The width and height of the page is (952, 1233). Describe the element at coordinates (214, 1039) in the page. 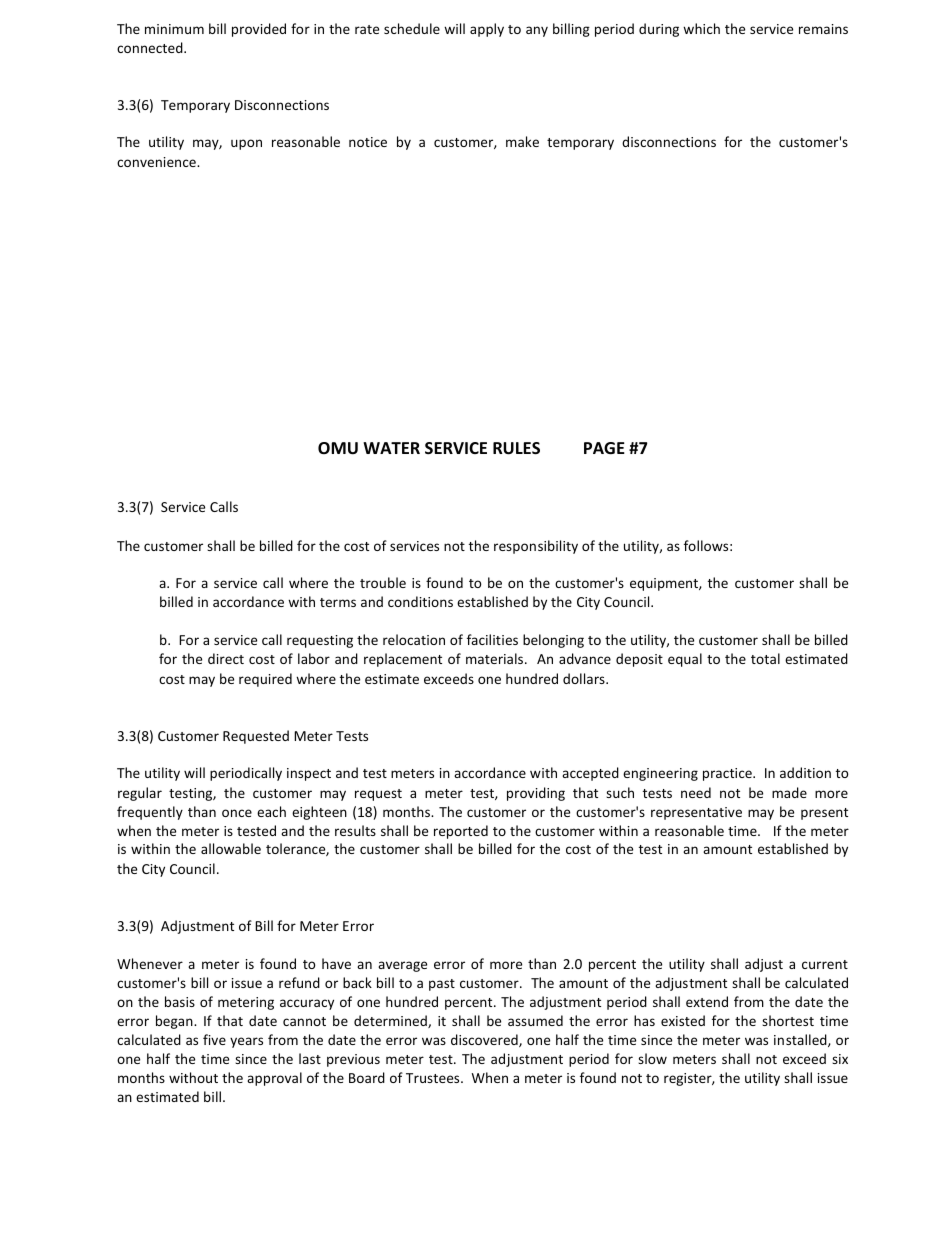

I see `five` at that location.
